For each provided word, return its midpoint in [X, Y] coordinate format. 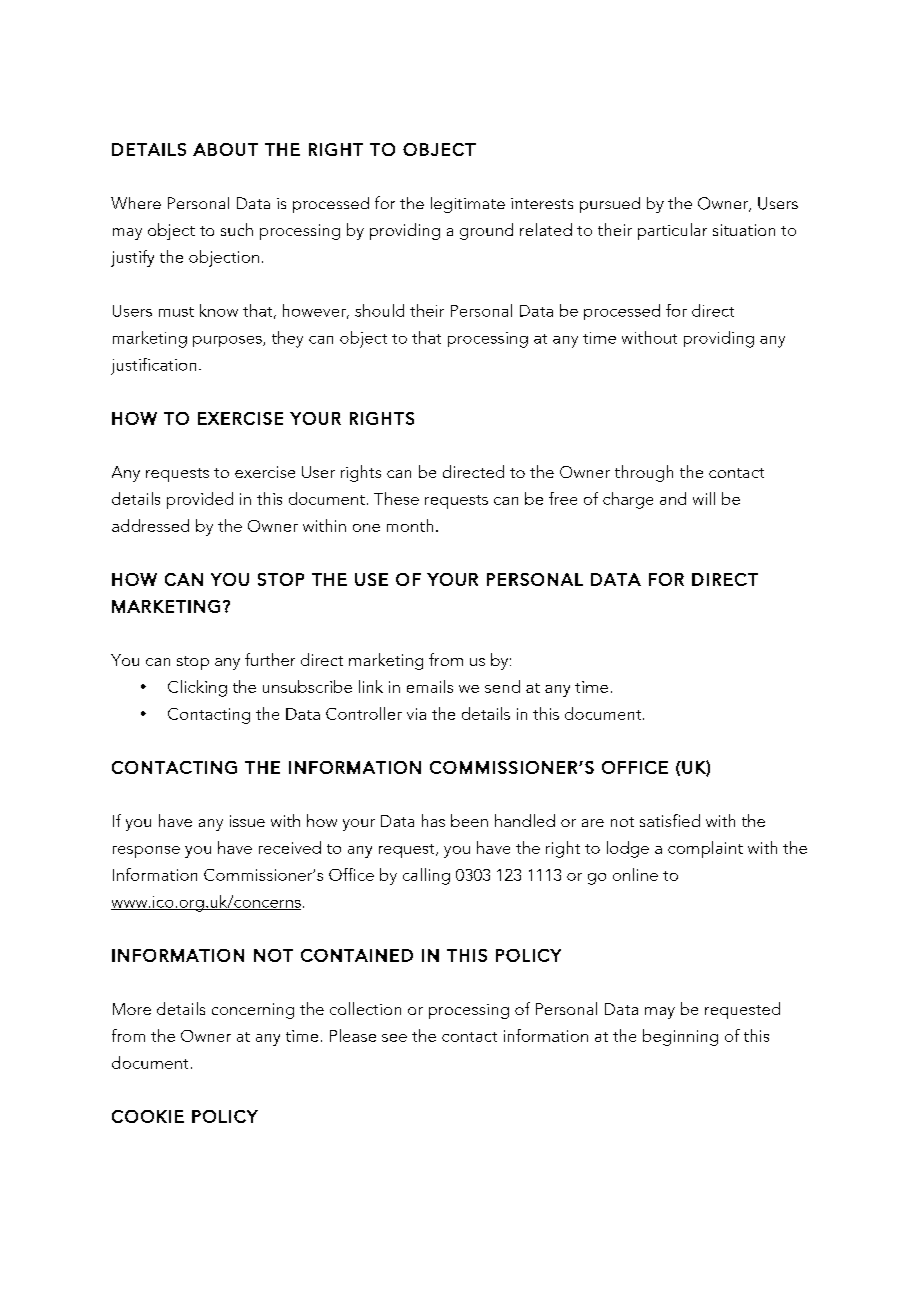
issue [247, 821]
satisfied [670, 820]
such [237, 229]
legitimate [468, 205]
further [270, 659]
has [433, 820]
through [644, 473]
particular [672, 231]
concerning [253, 1011]
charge [628, 500]
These [396, 498]
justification [153, 366]
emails [430, 686]
